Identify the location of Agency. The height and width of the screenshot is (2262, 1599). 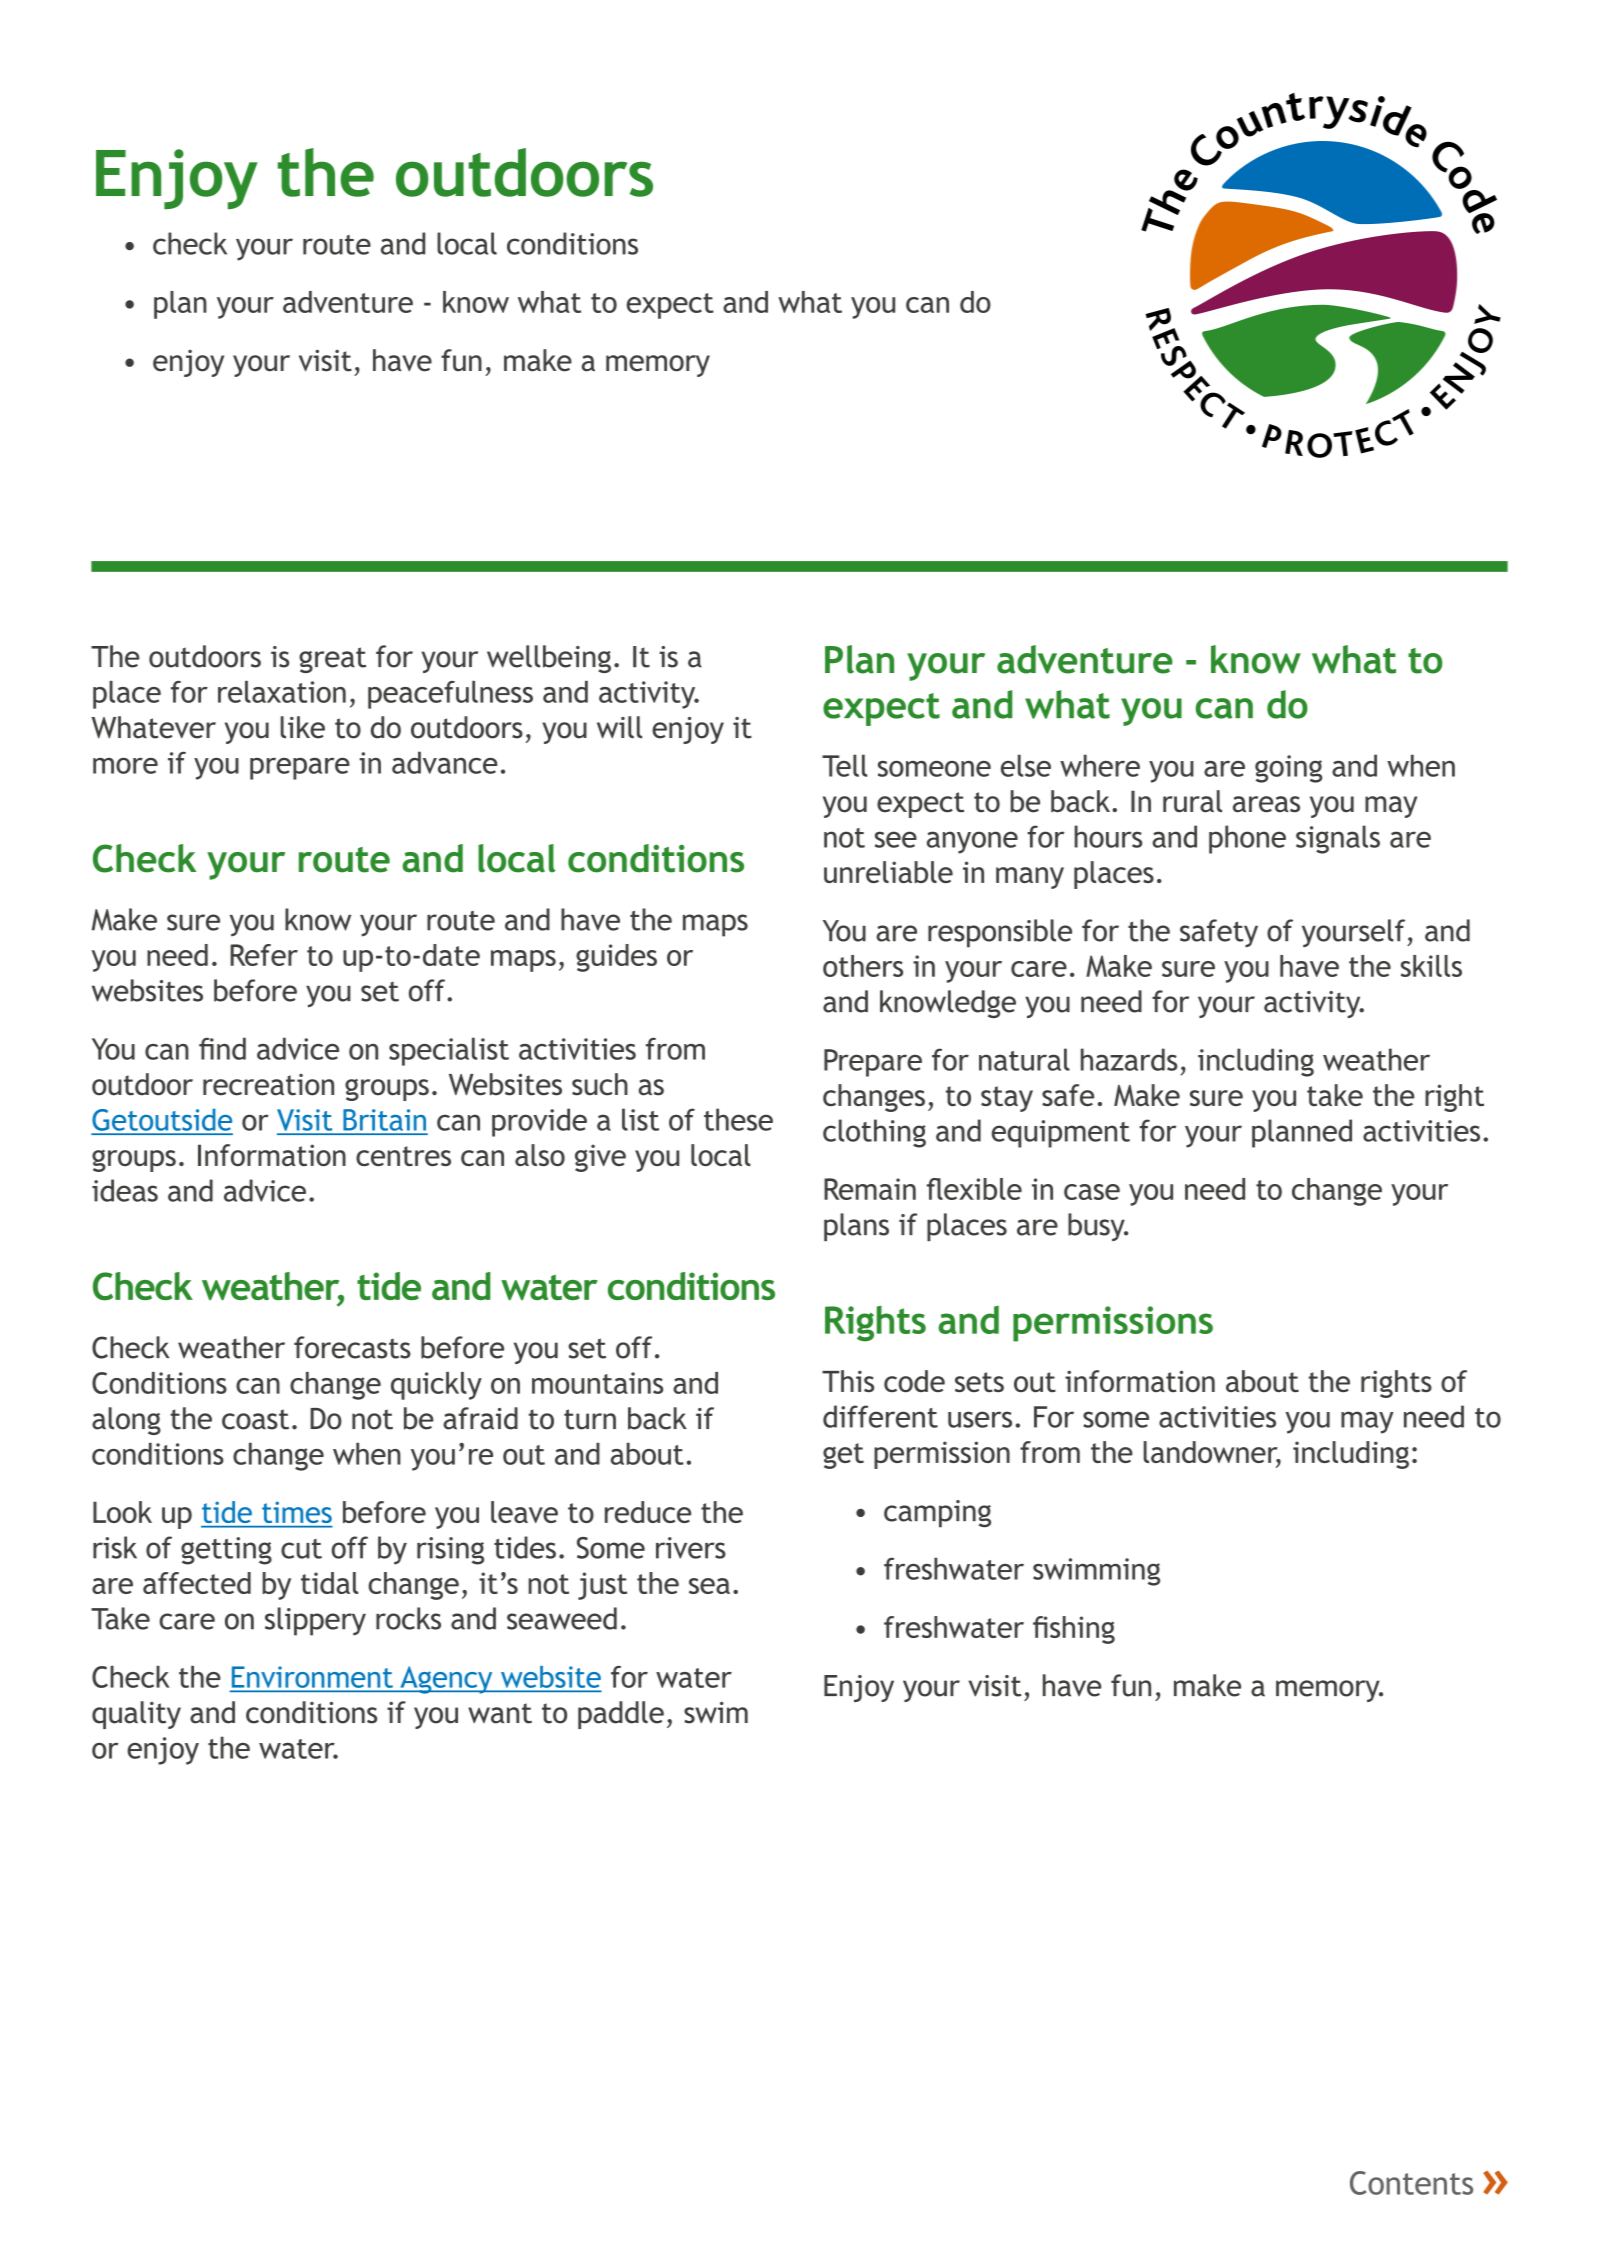
(446, 1680).
